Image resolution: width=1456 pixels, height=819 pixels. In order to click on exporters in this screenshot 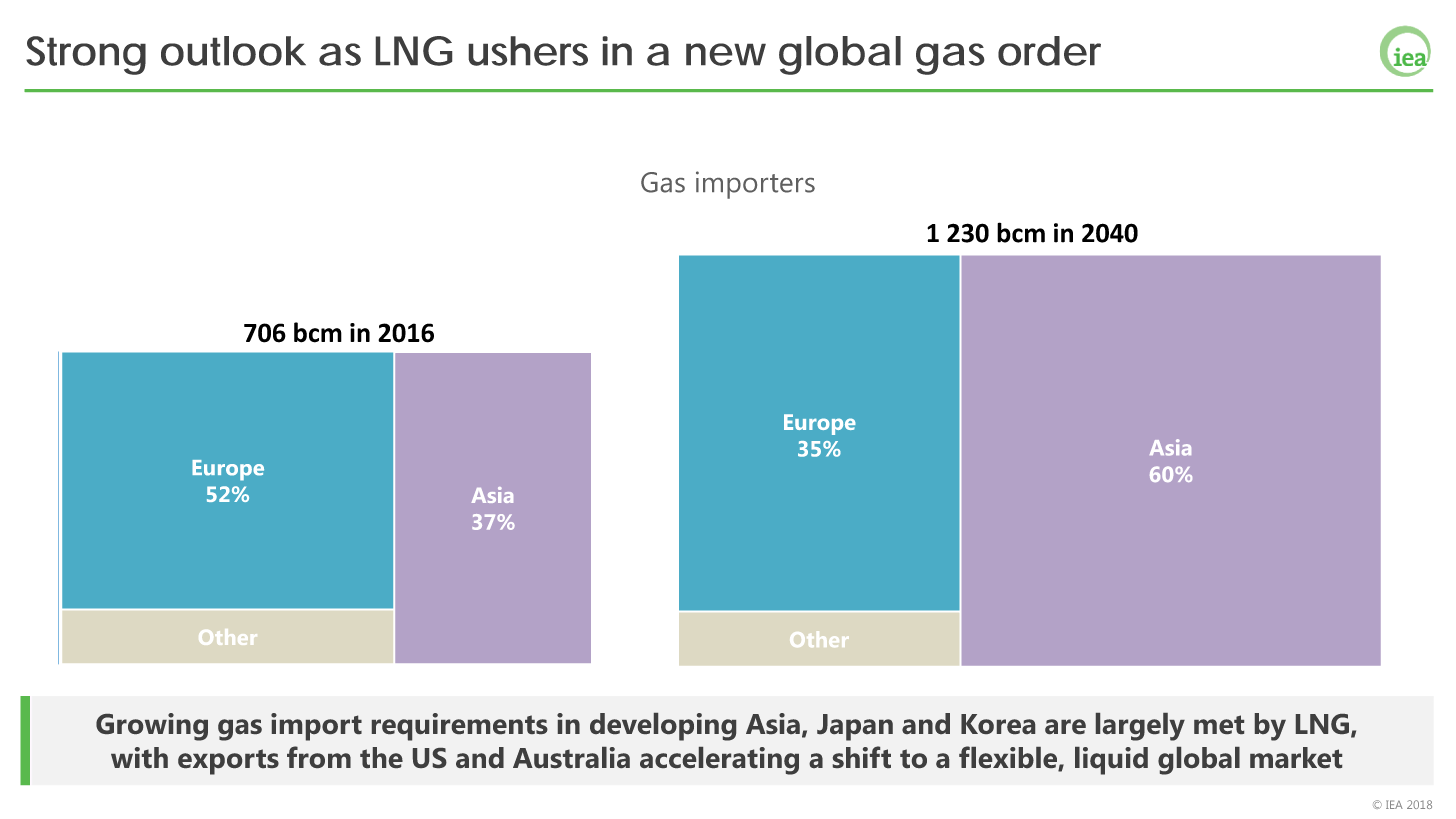, I will do `click(755, 186)`.
